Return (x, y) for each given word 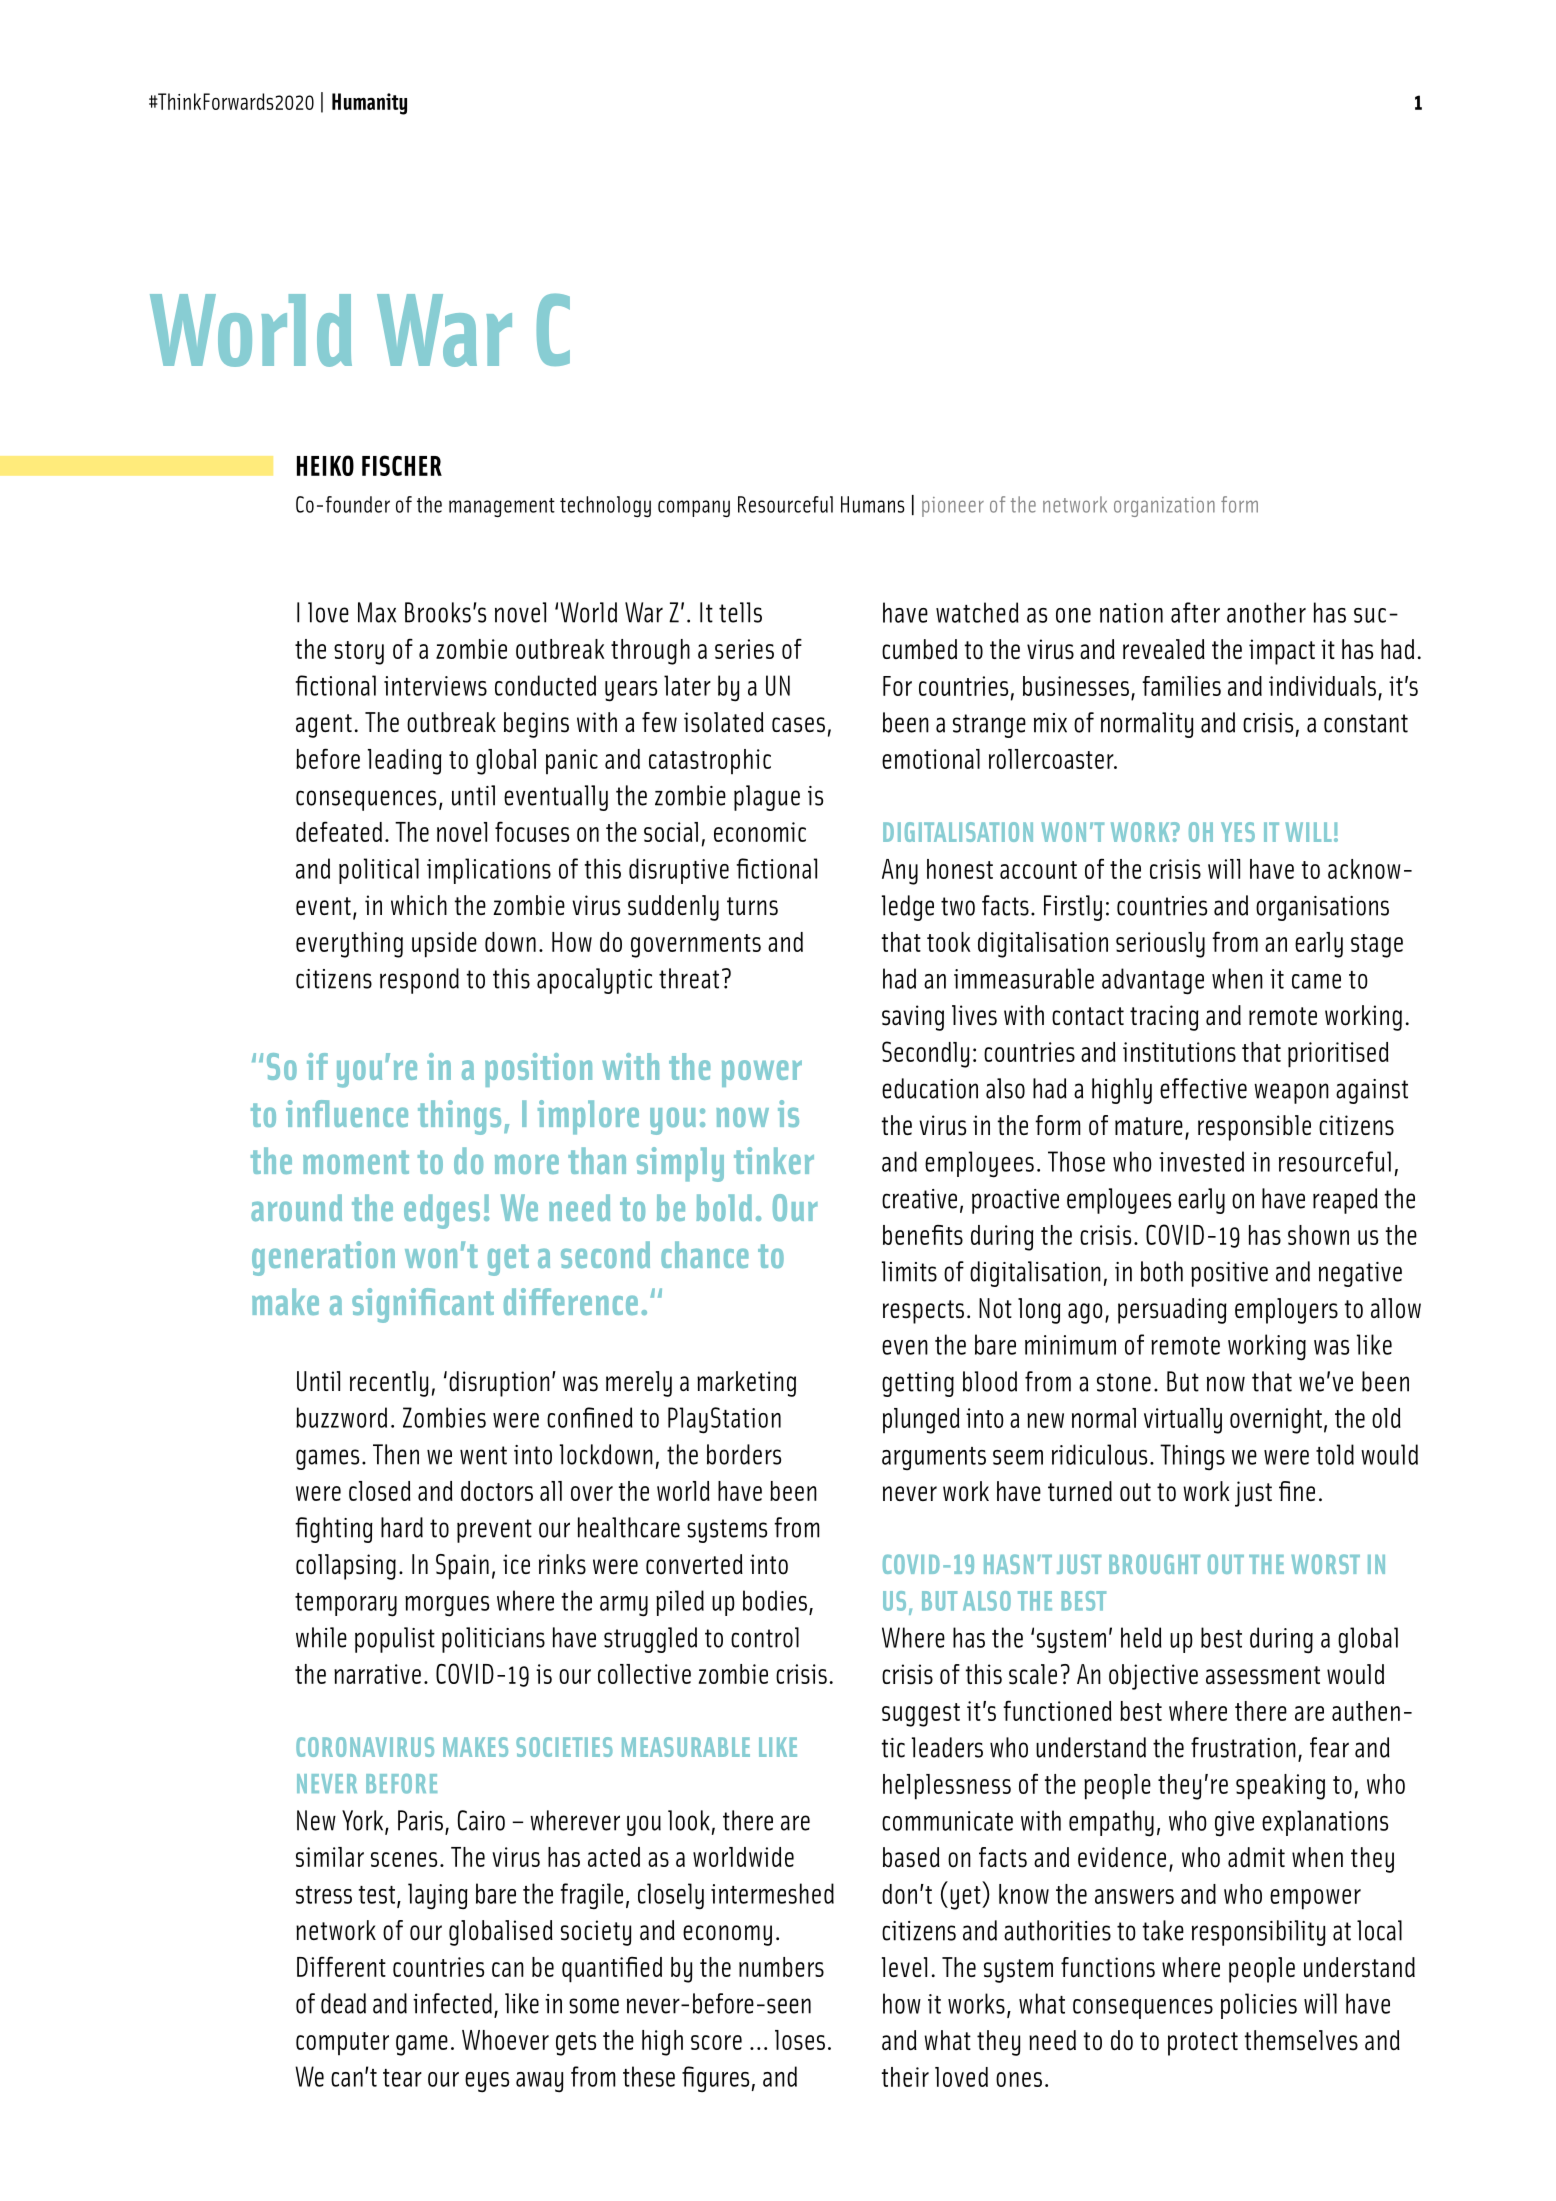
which (419, 905)
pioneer (953, 507)
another (1266, 612)
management (502, 507)
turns (752, 906)
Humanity (369, 104)
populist (395, 1640)
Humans (873, 504)
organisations (1322, 908)
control (765, 1637)
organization (1164, 507)
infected (452, 2003)
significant (423, 1305)
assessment (1263, 1675)
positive (1229, 1274)
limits (909, 1271)
